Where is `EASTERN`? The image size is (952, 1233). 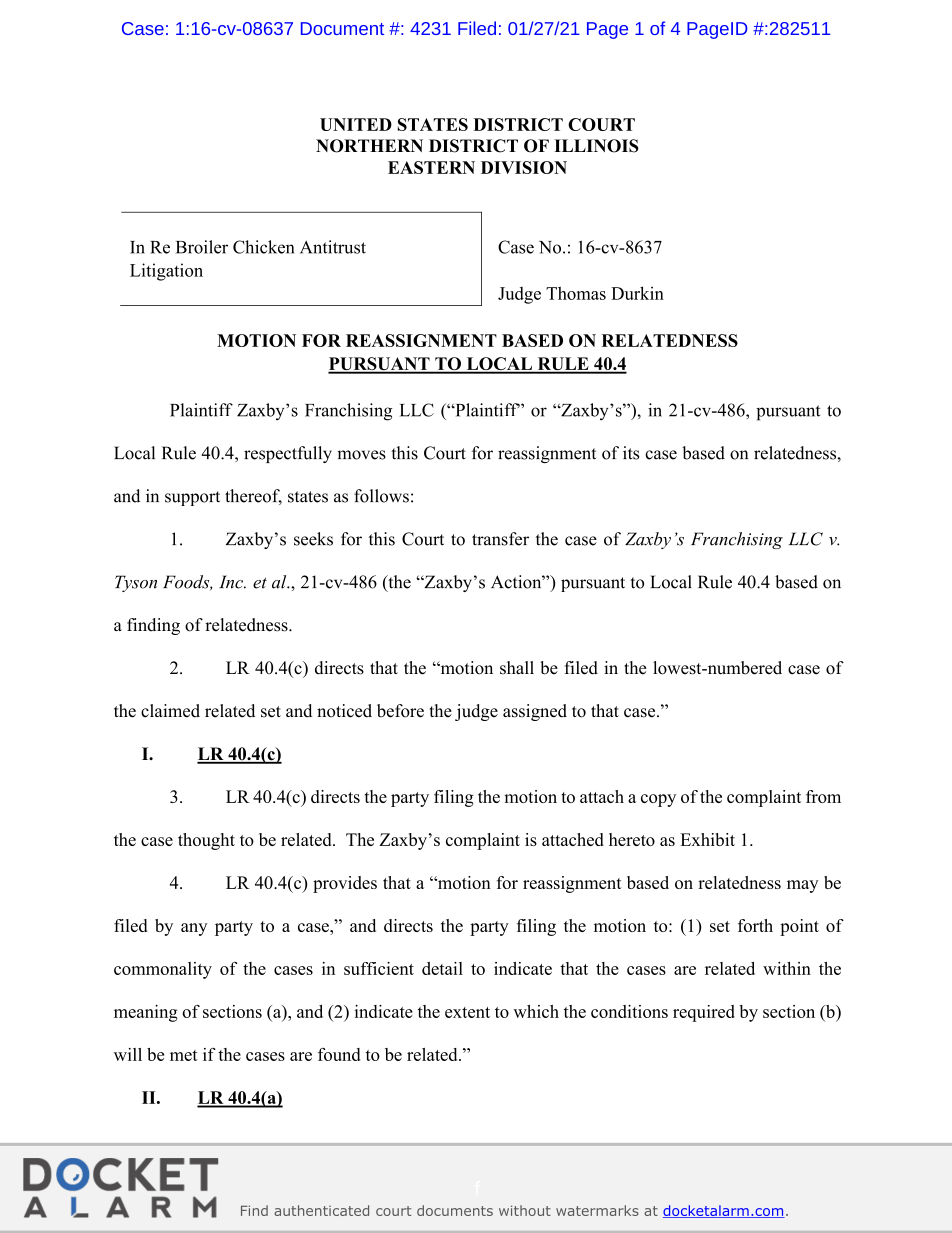 EASTERN is located at coordinates (431, 167).
